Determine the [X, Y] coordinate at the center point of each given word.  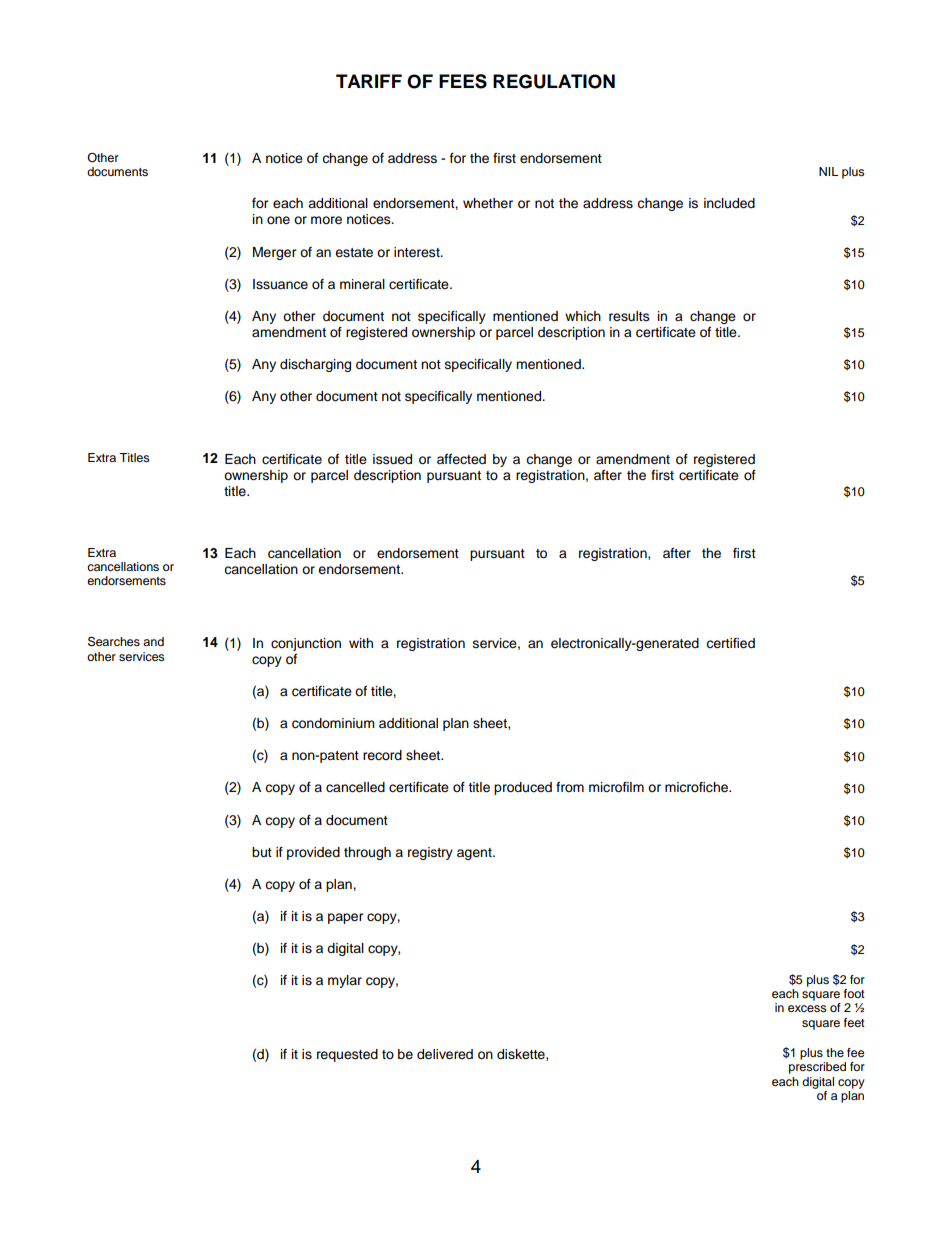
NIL [828, 171]
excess [807, 1008]
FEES [463, 81]
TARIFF [369, 81]
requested [347, 1055]
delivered [445, 1054]
